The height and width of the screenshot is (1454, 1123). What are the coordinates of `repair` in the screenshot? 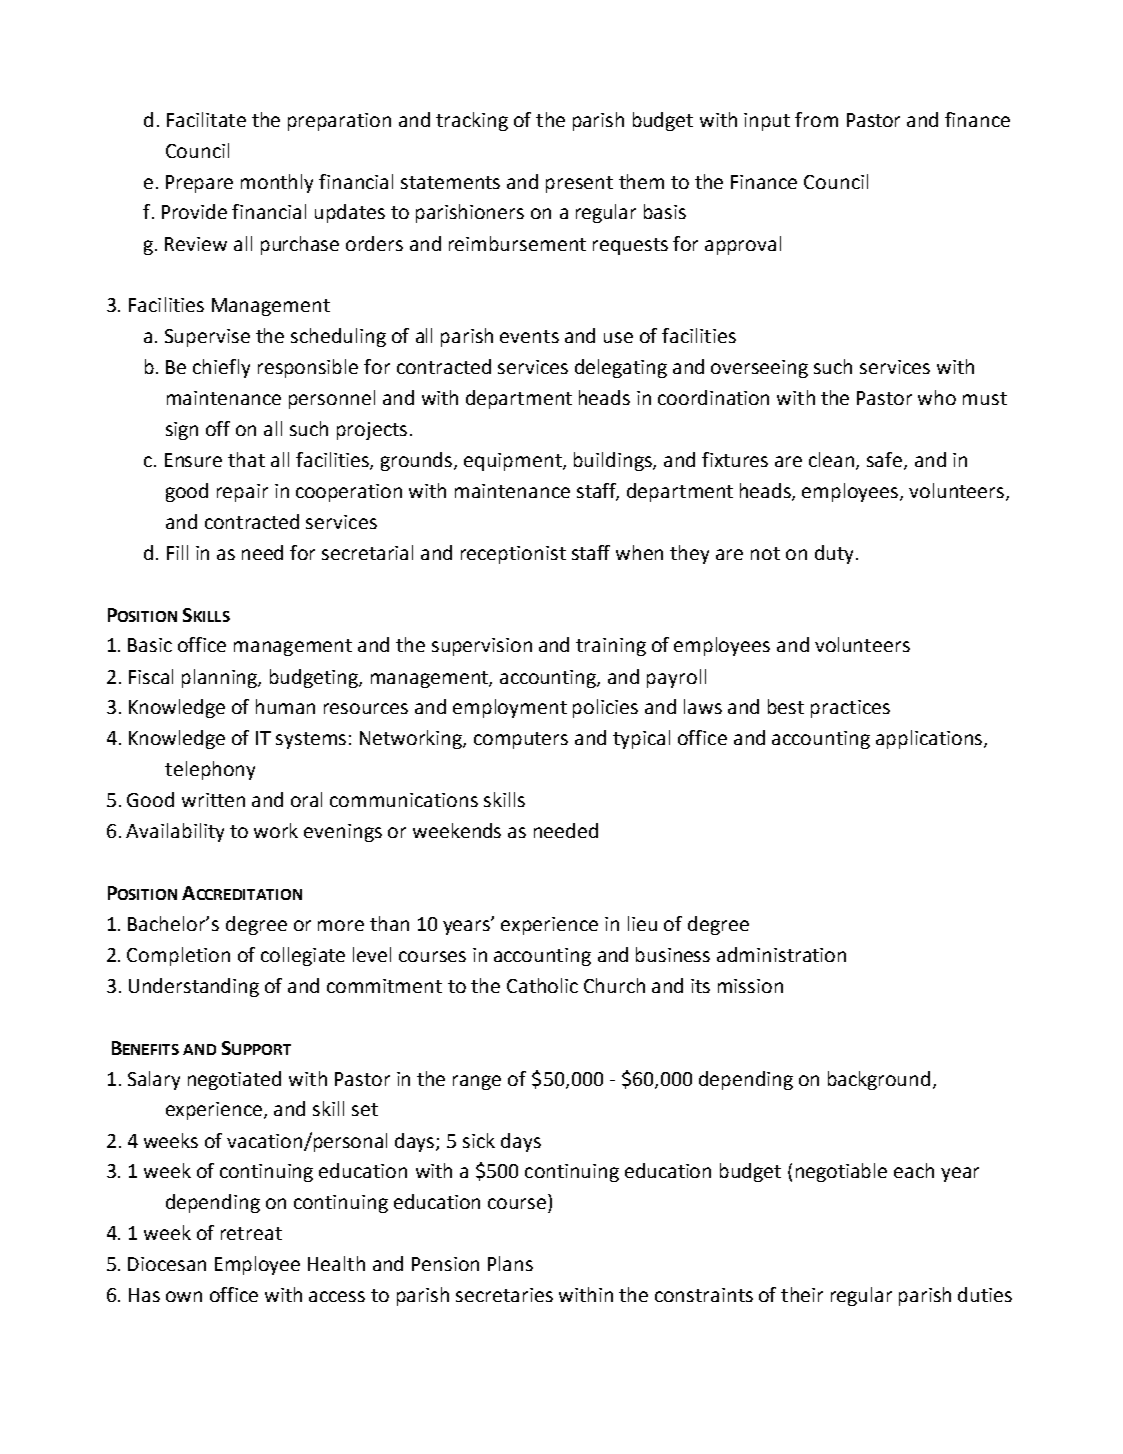 It's located at (242, 493).
